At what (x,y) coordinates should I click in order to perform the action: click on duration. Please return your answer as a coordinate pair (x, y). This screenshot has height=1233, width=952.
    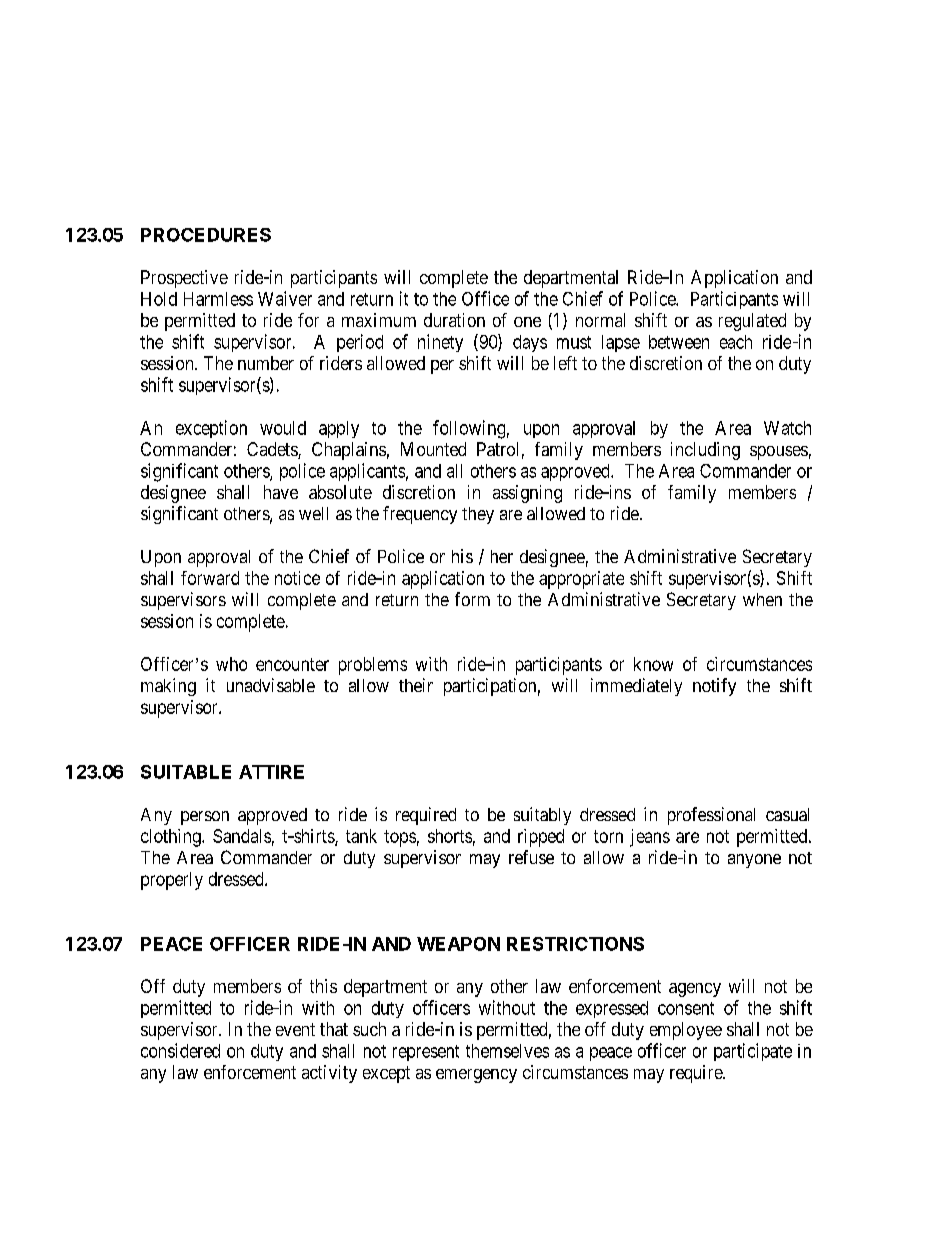
    Looking at the image, I should click on (454, 320).
